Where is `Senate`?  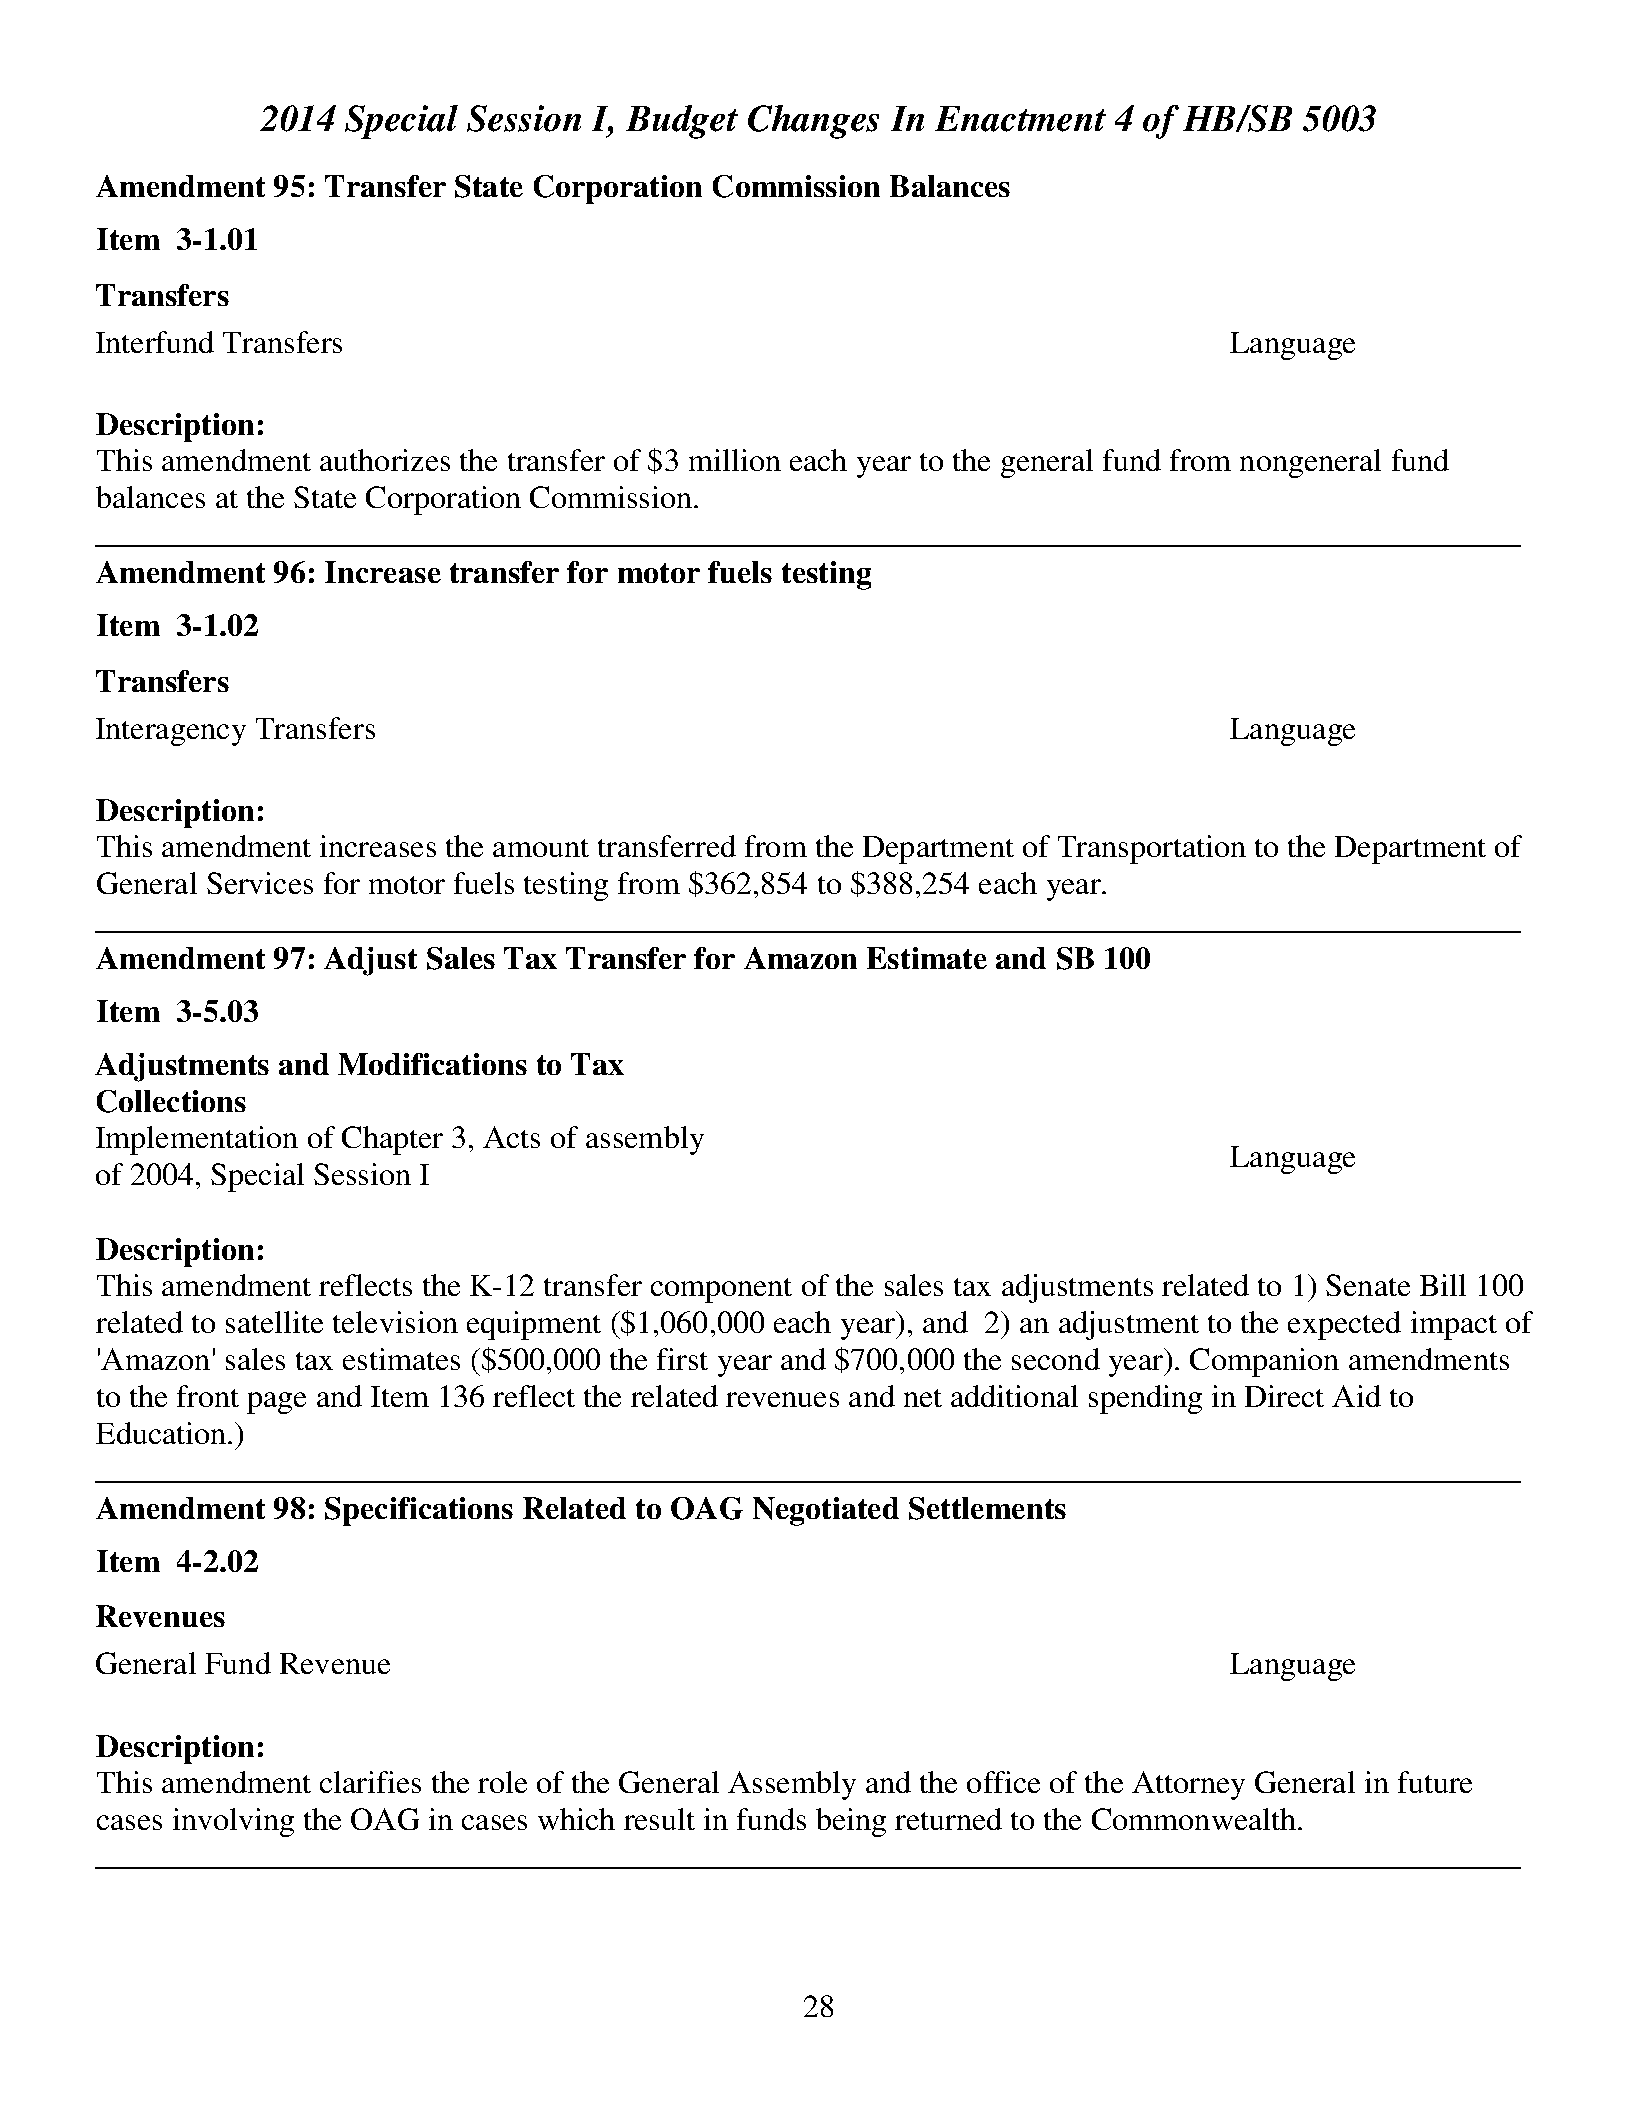 Senate is located at coordinates (1368, 1285).
